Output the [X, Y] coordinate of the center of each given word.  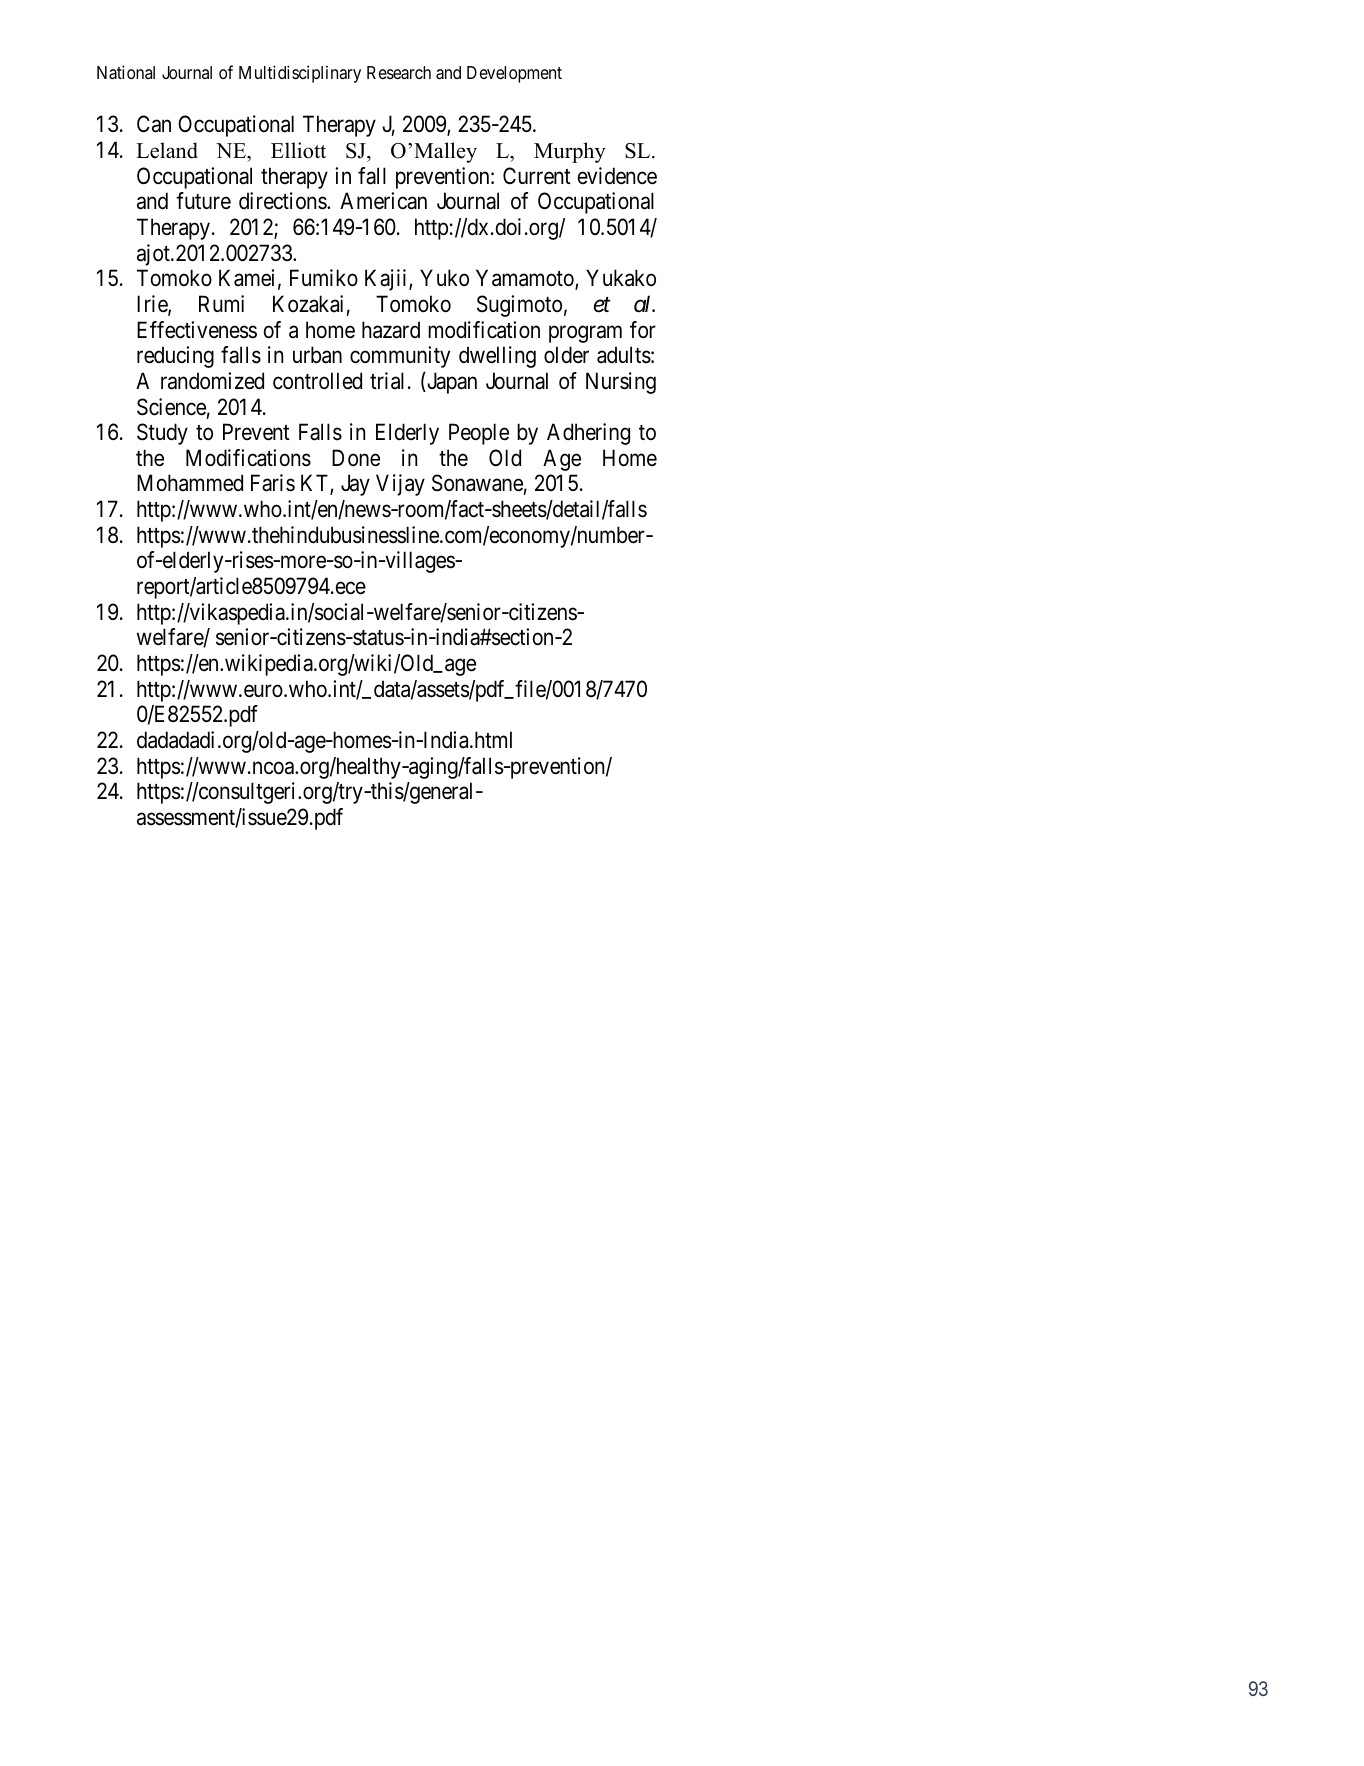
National [126, 72]
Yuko [444, 277]
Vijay [400, 485]
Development [514, 74]
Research [399, 73]
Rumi [221, 303]
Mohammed [190, 483]
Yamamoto [526, 280]
